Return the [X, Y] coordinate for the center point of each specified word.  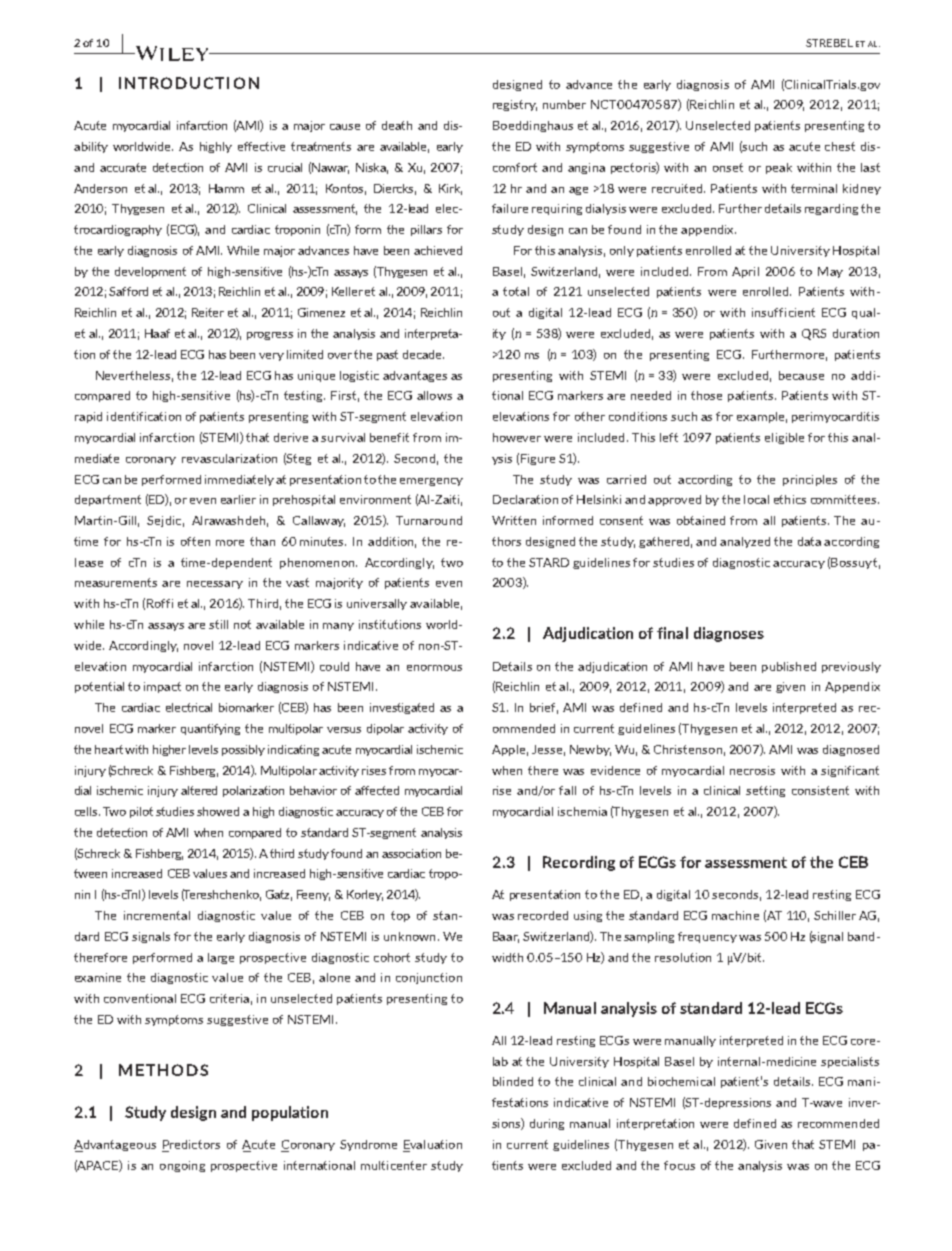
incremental [157, 915]
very [271, 357]
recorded [543, 915]
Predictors [191, 1144]
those [706, 395]
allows [434, 395]
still [218, 624]
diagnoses [729, 634]
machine [735, 915]
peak [779, 168]
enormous [434, 668]
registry [515, 105]
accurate [123, 167]
